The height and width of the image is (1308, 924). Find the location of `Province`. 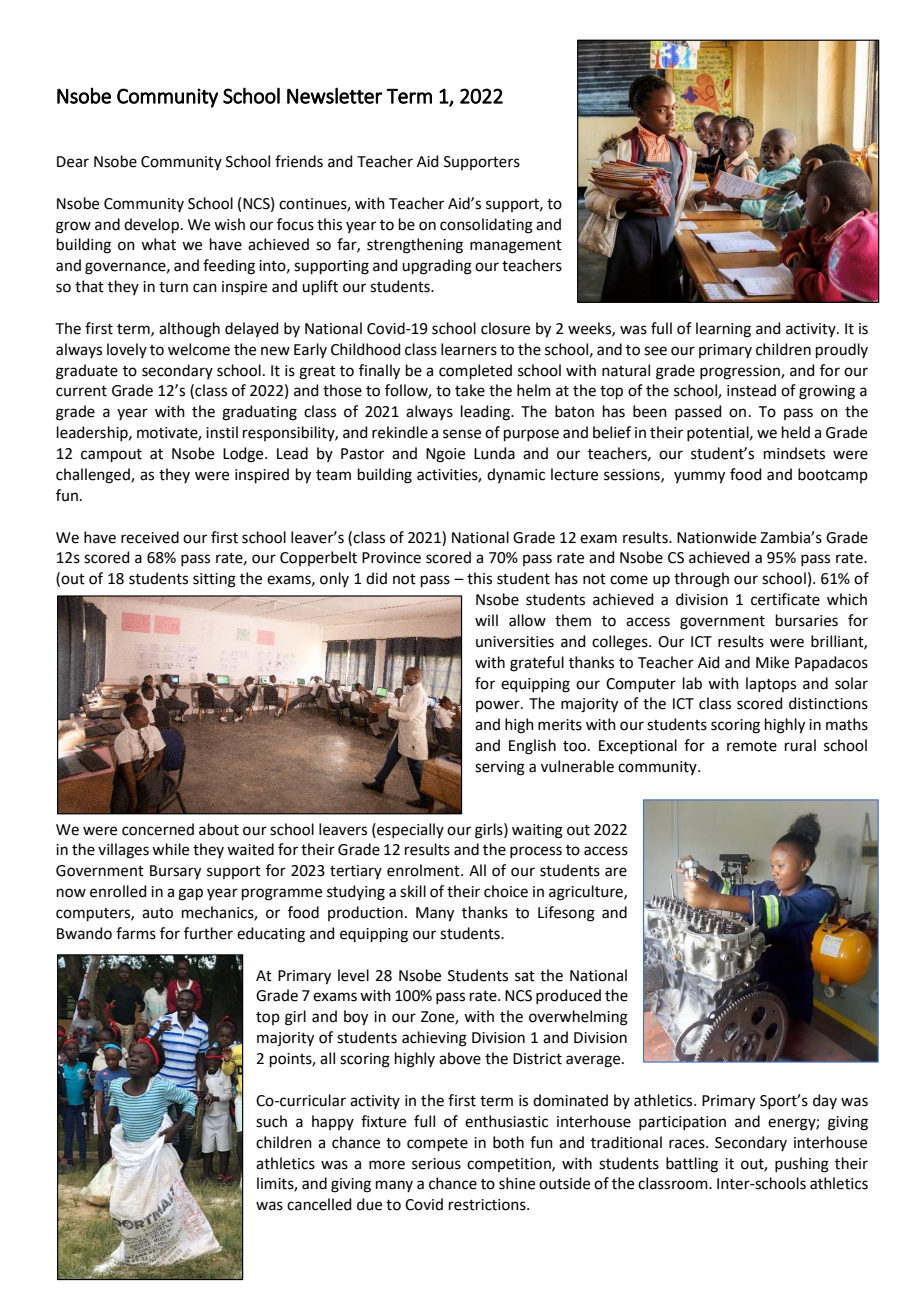

Province is located at coordinates (391, 558).
